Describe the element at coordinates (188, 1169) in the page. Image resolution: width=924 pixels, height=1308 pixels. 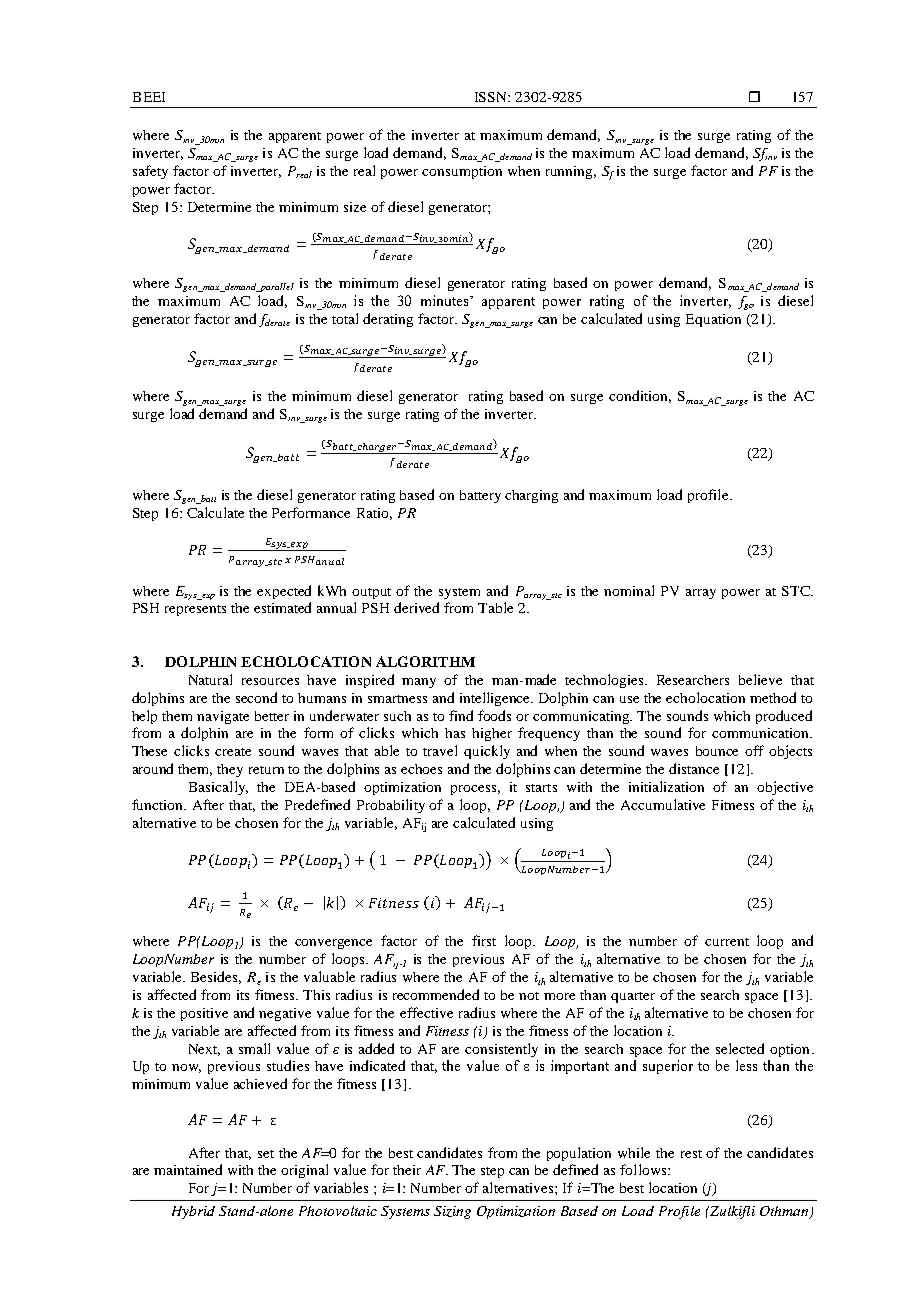
I see `maintained` at that location.
